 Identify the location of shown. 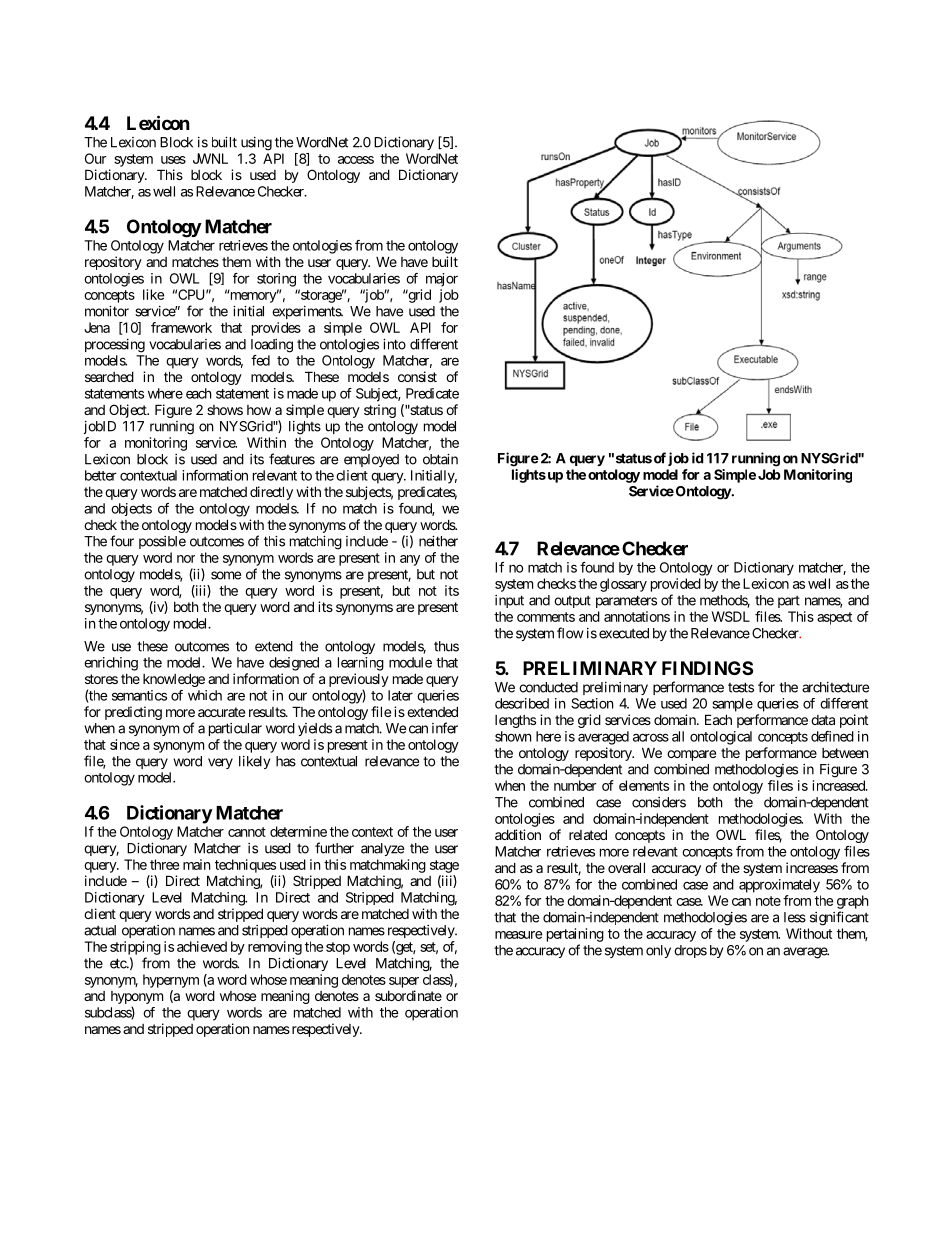
(513, 736).
